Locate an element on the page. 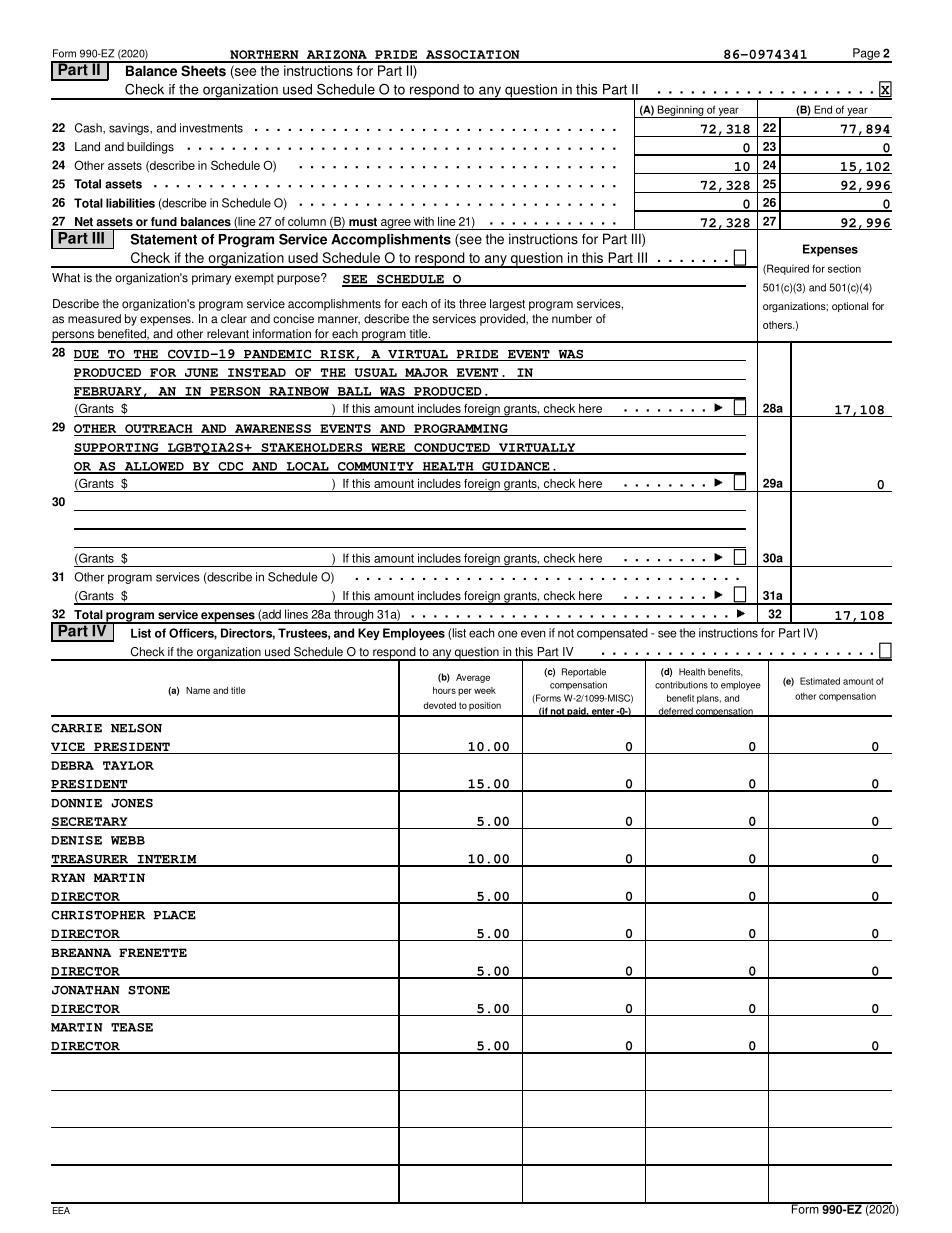 Image resolution: width=952 pixels, height=1233 pixels. Name is located at coordinates (198, 690).
